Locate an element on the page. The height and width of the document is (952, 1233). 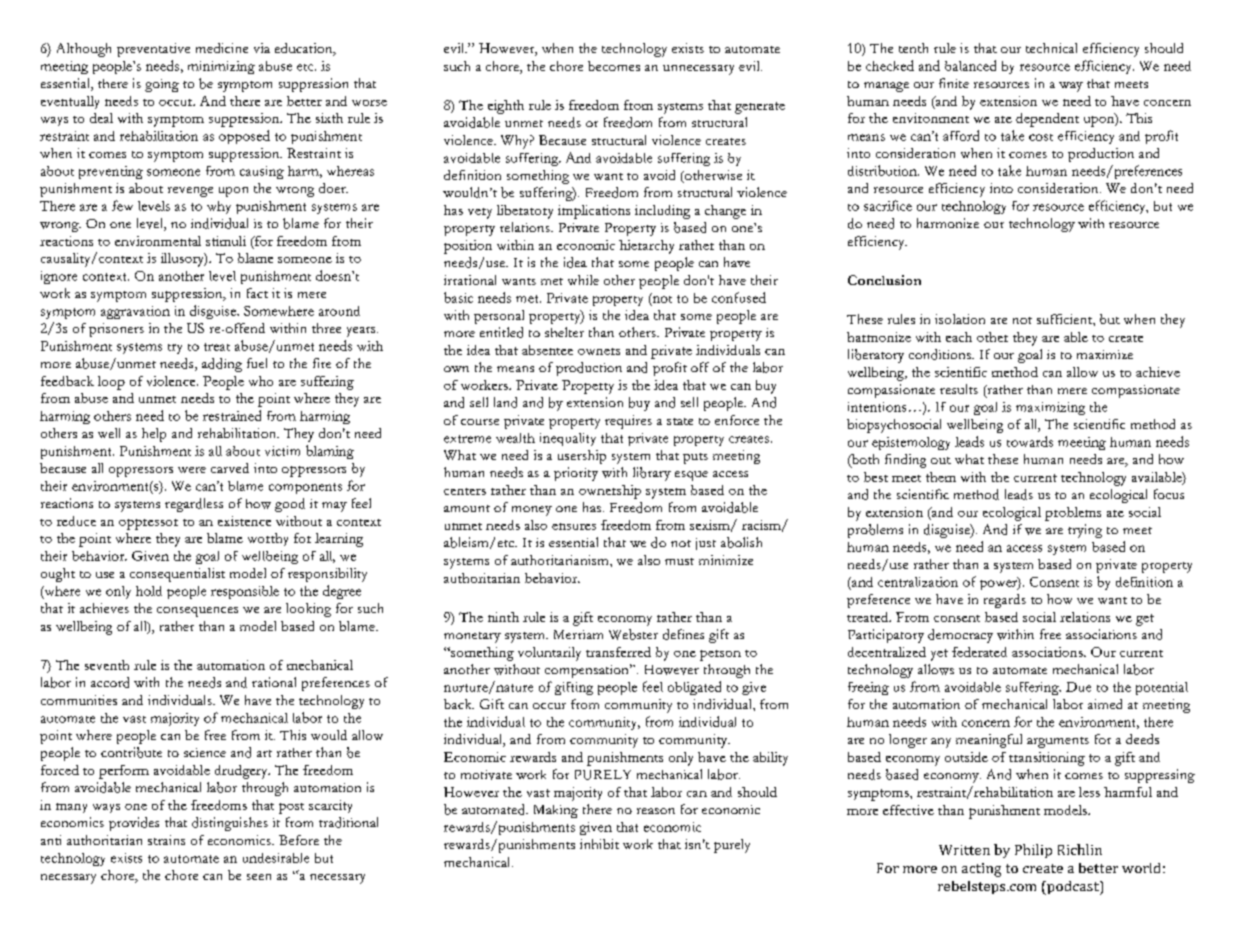
were is located at coordinates (192, 470).
